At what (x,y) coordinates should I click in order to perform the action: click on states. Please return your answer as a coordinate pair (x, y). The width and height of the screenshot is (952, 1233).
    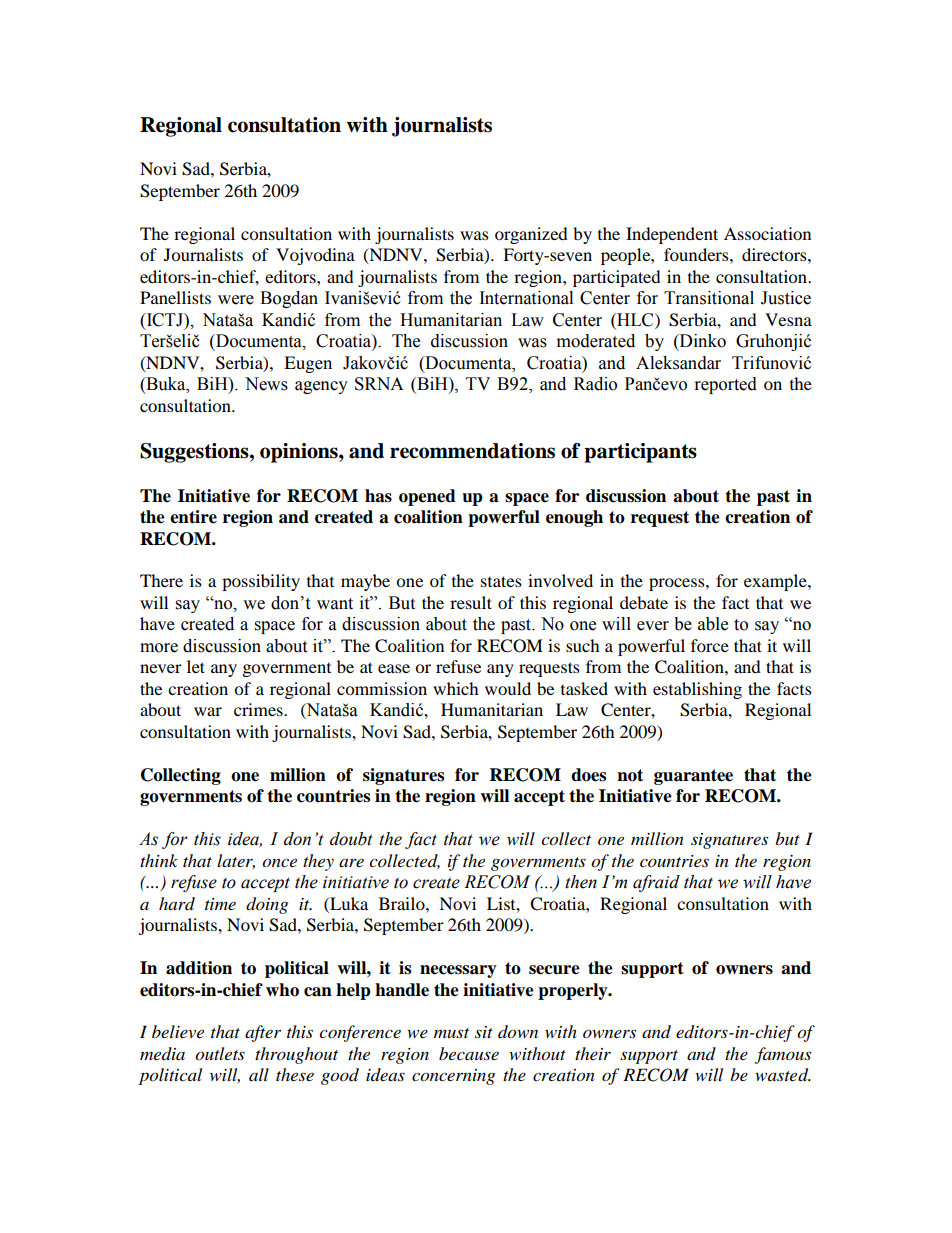
    Looking at the image, I should click on (501, 581).
